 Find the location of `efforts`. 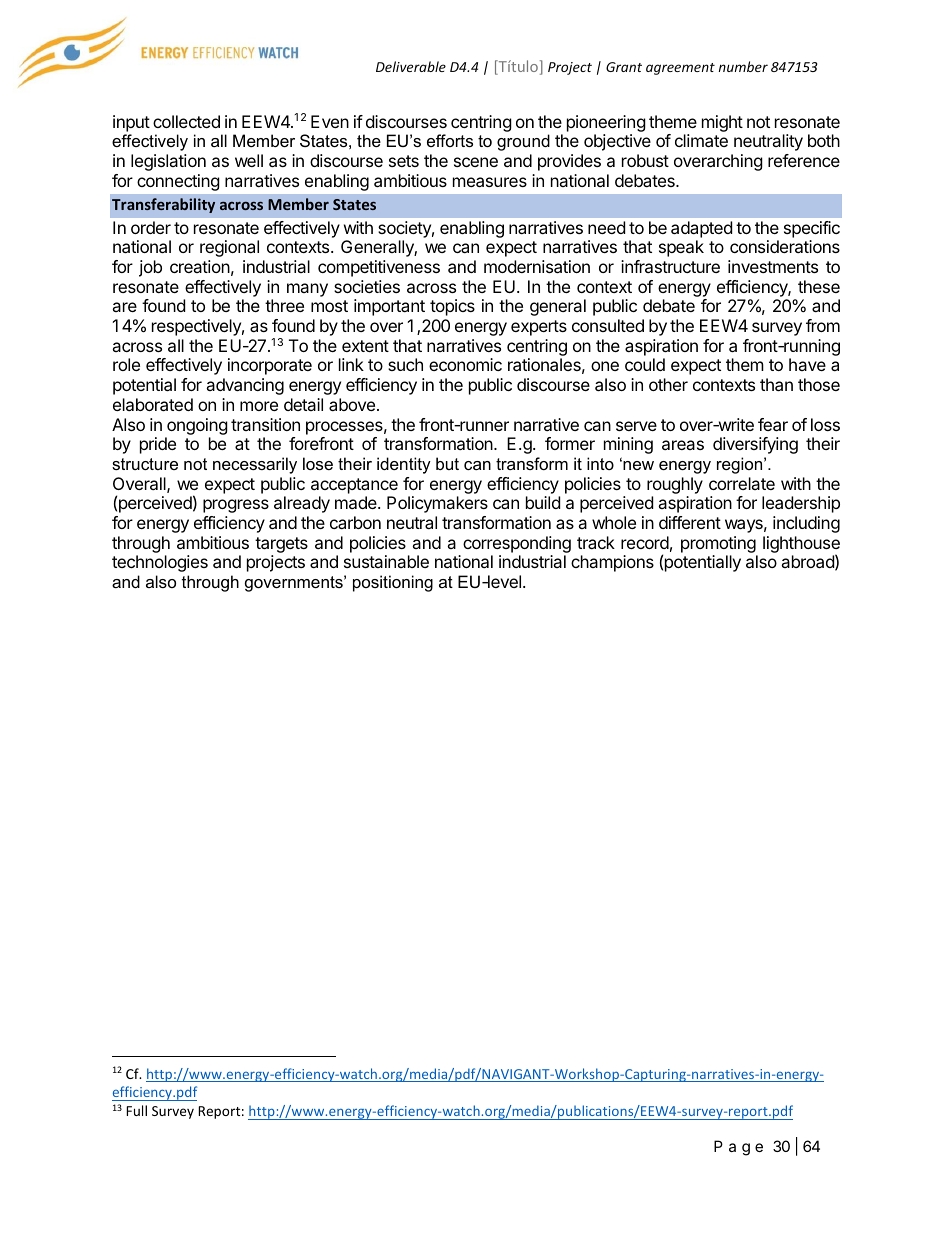

efforts is located at coordinates (450, 140).
